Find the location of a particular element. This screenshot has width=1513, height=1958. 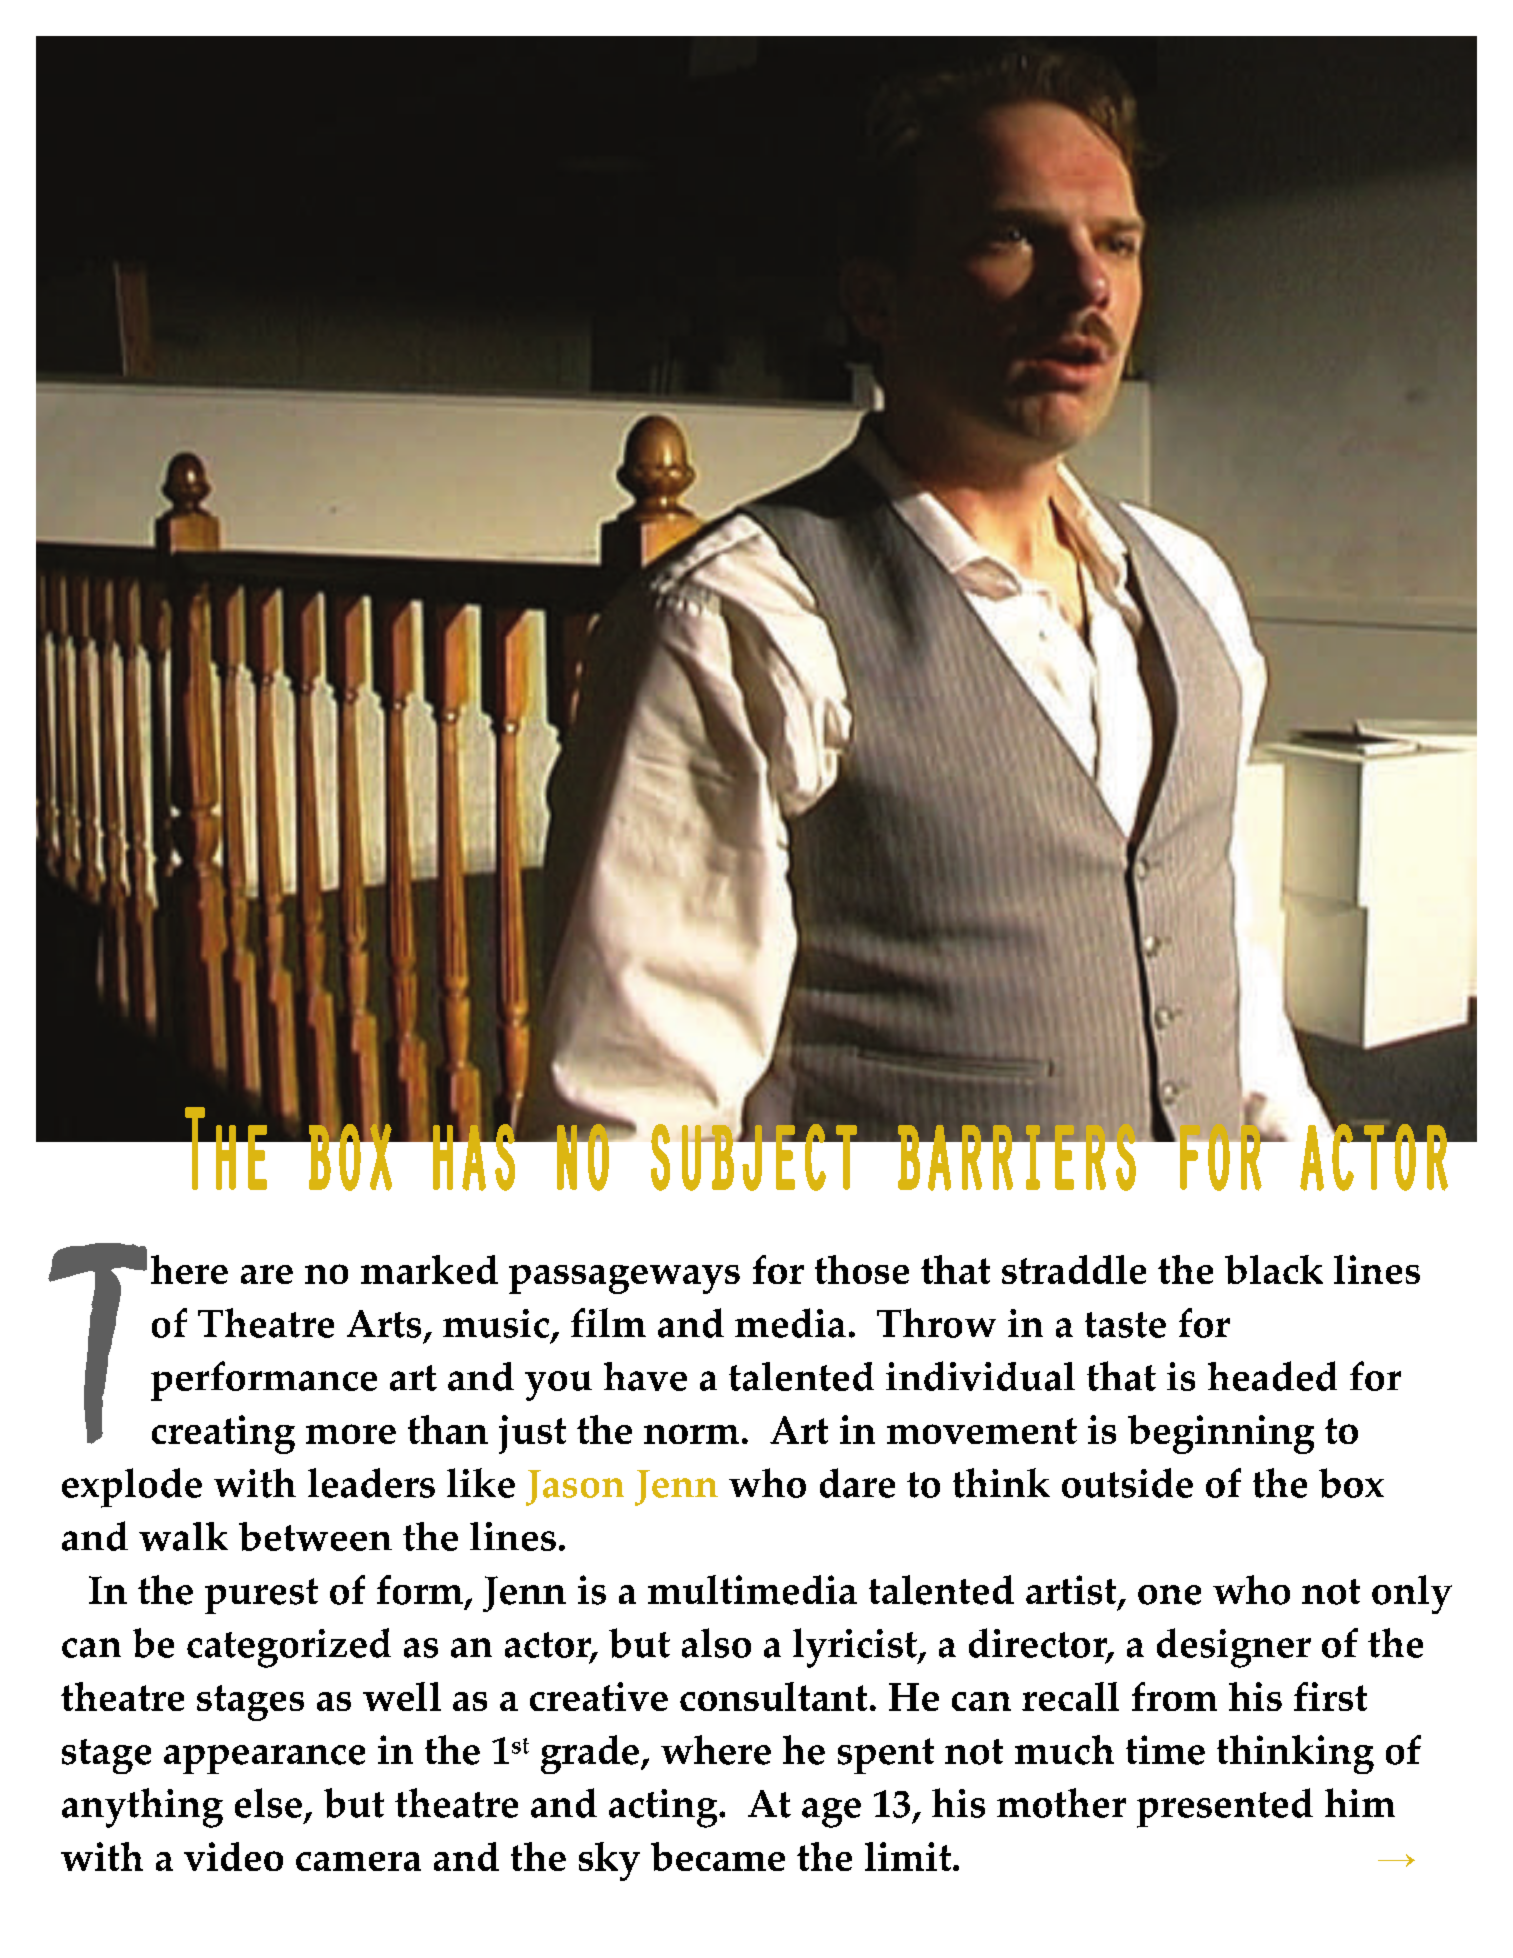

outside is located at coordinates (1127, 1483).
